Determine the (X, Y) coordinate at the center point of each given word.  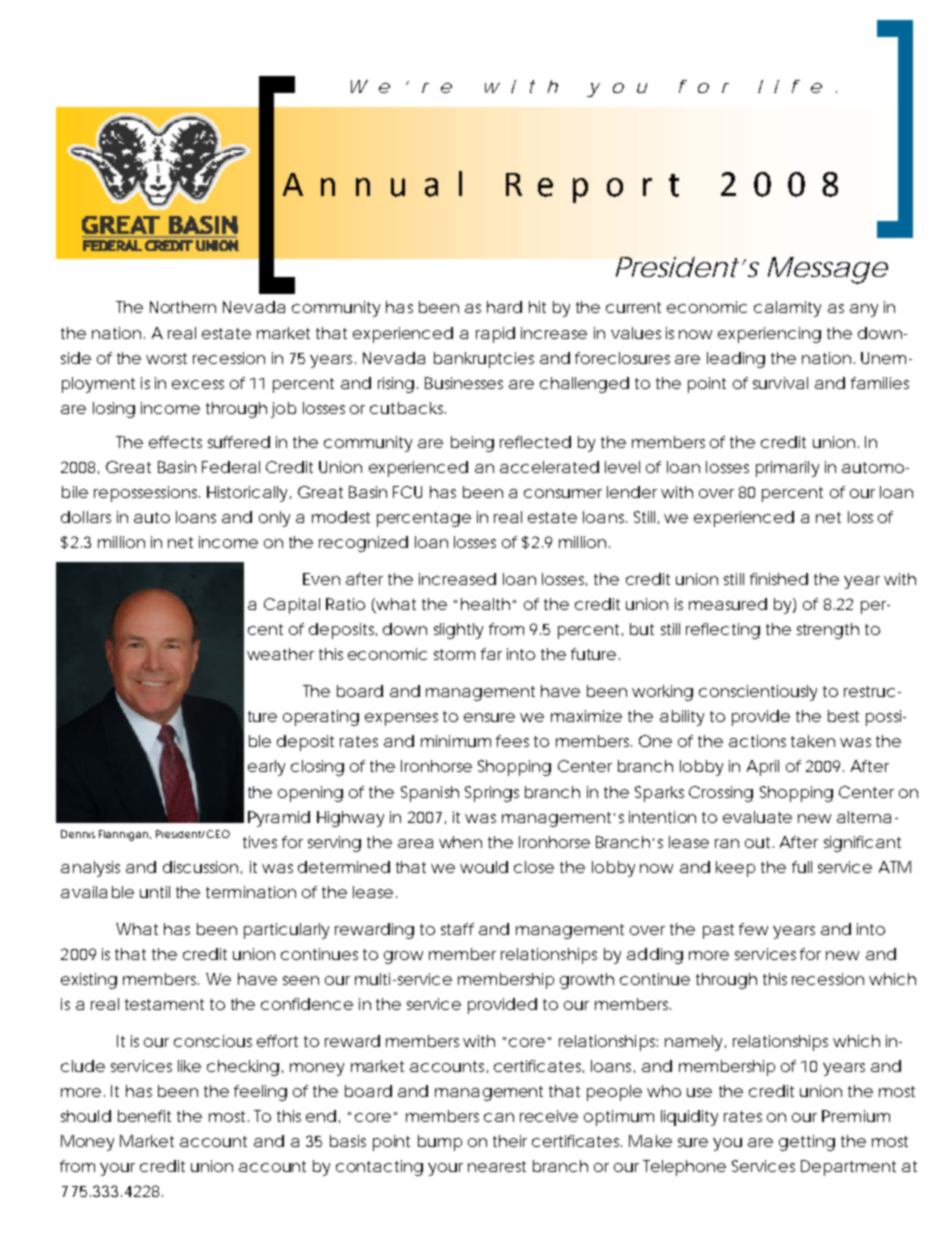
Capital (292, 606)
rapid (495, 335)
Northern (183, 307)
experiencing (769, 335)
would (484, 867)
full (802, 867)
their (510, 1141)
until (155, 892)
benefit (144, 1116)
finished (779, 579)
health (485, 604)
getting (807, 1143)
